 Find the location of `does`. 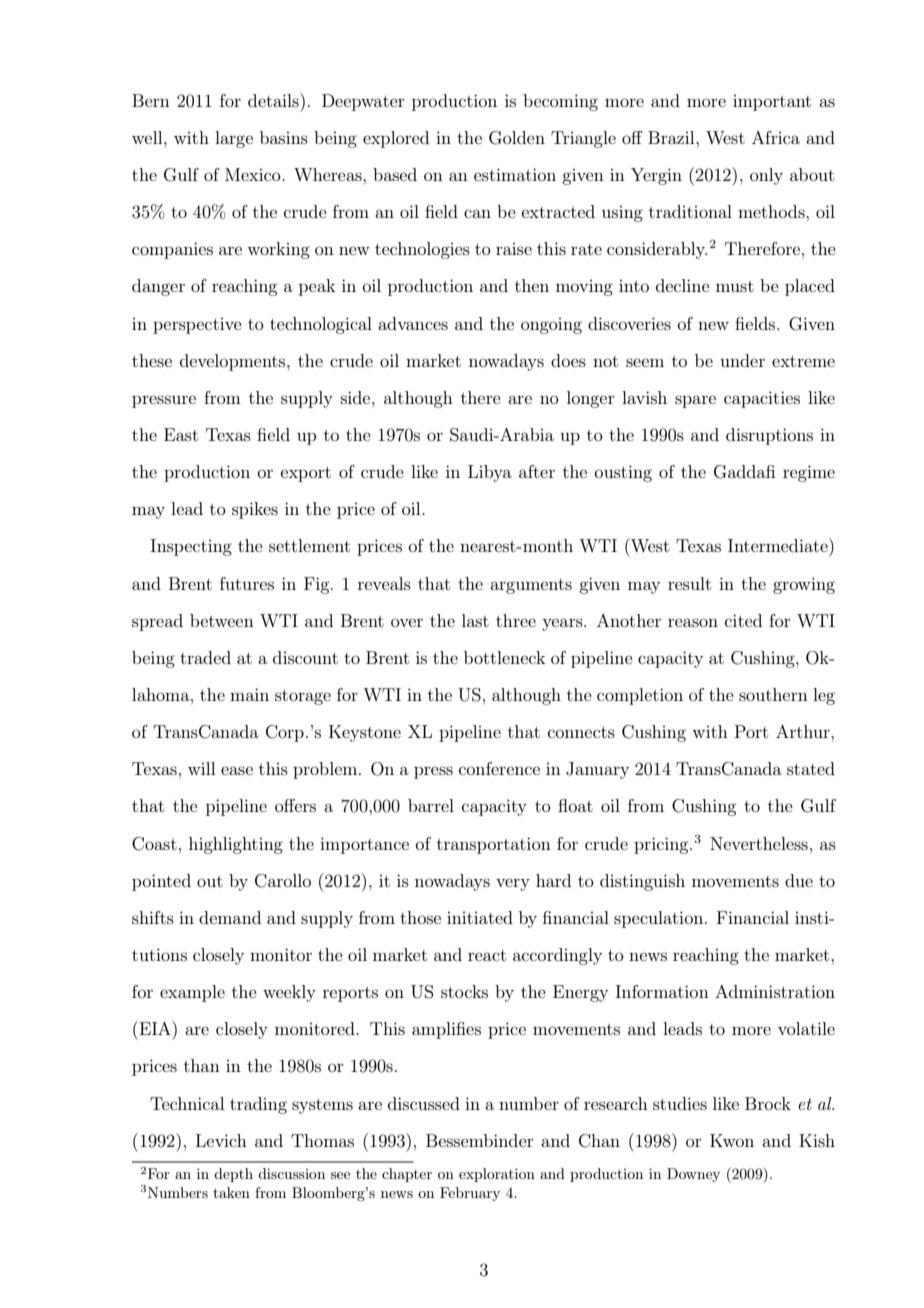

does is located at coordinates (568, 360).
